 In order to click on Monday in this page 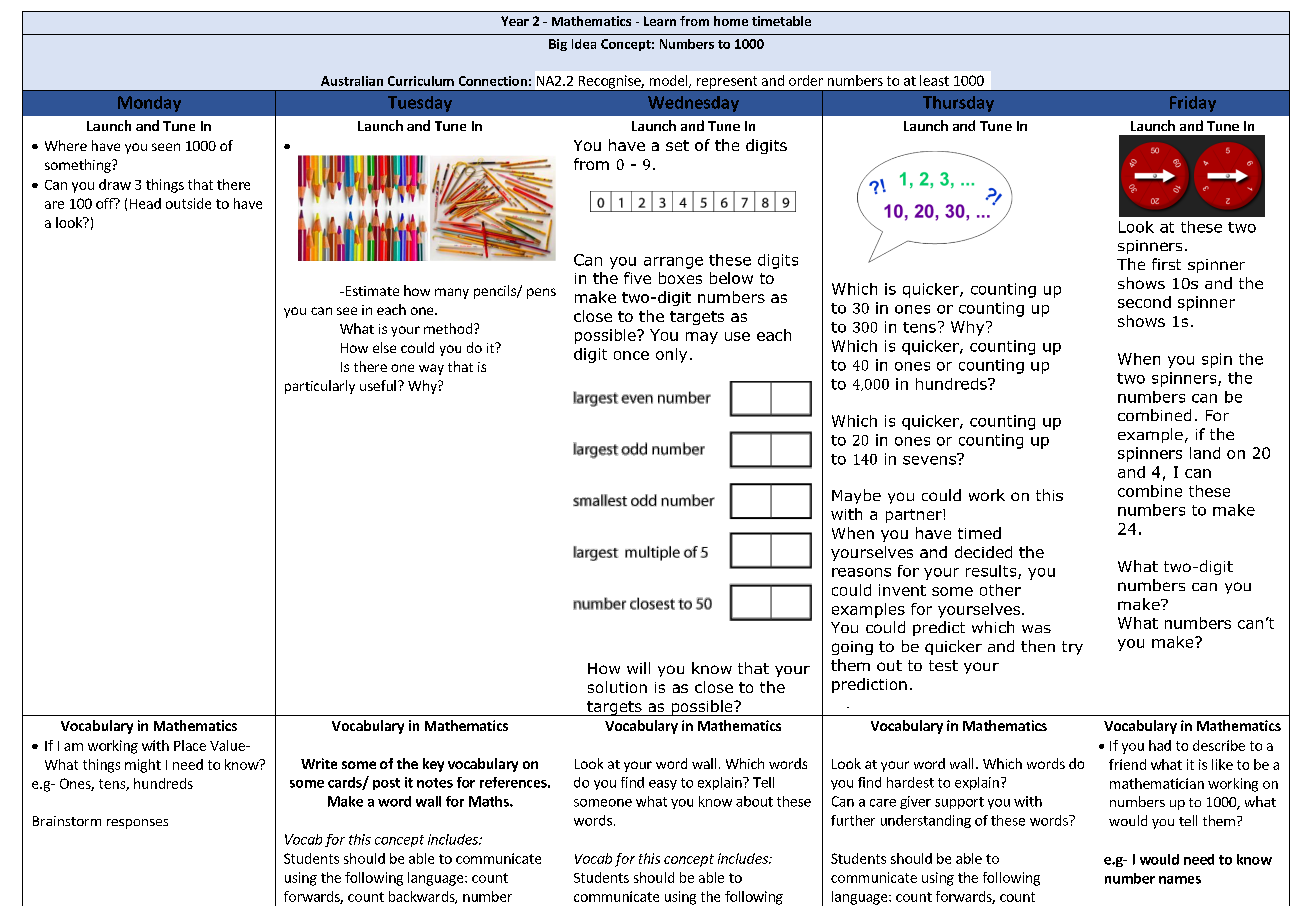, I will do `click(149, 104)`.
